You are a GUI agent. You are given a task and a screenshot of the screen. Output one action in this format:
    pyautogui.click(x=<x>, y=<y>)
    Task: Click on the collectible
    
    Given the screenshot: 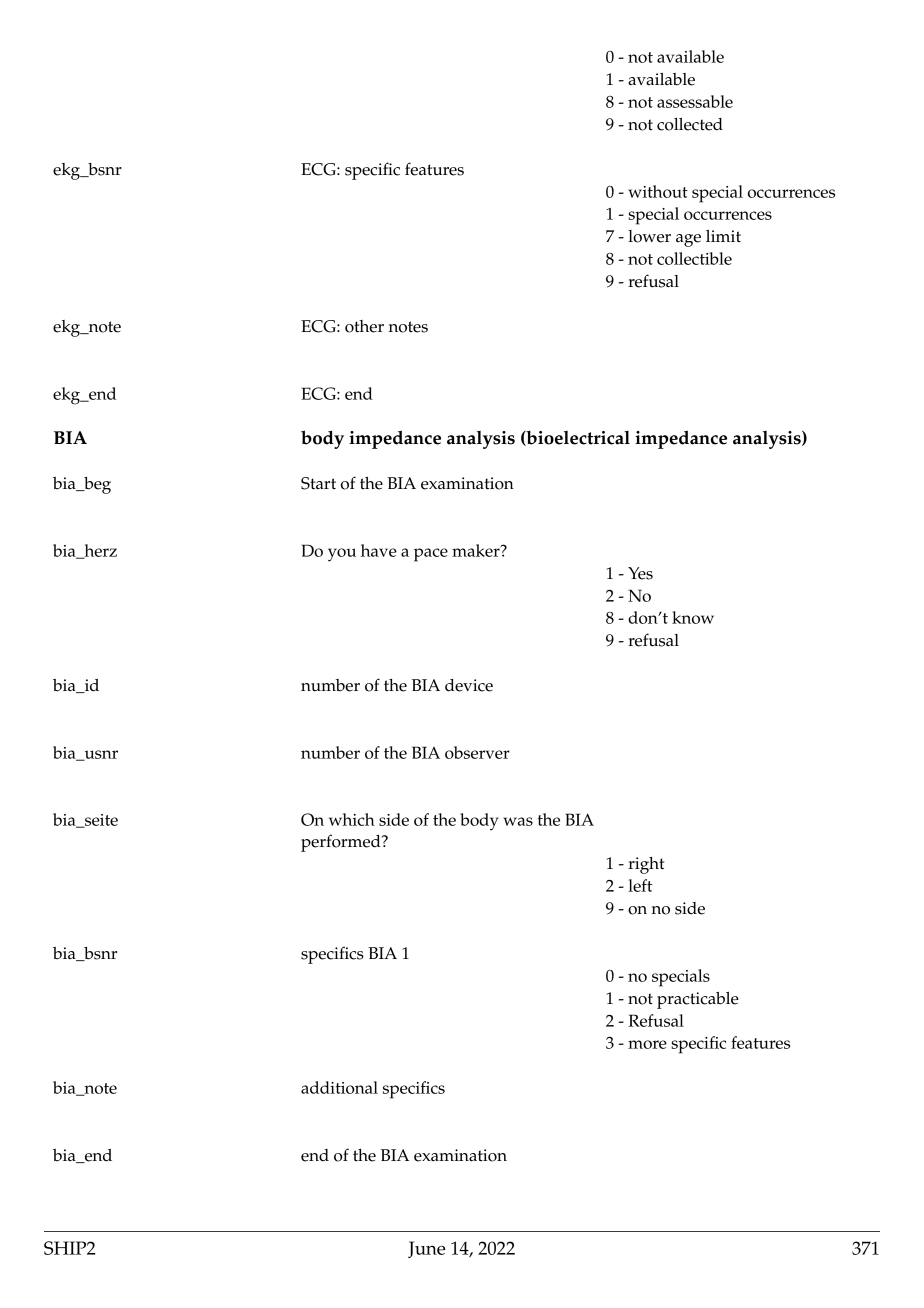 What is the action you would take?
    pyautogui.click(x=694, y=258)
